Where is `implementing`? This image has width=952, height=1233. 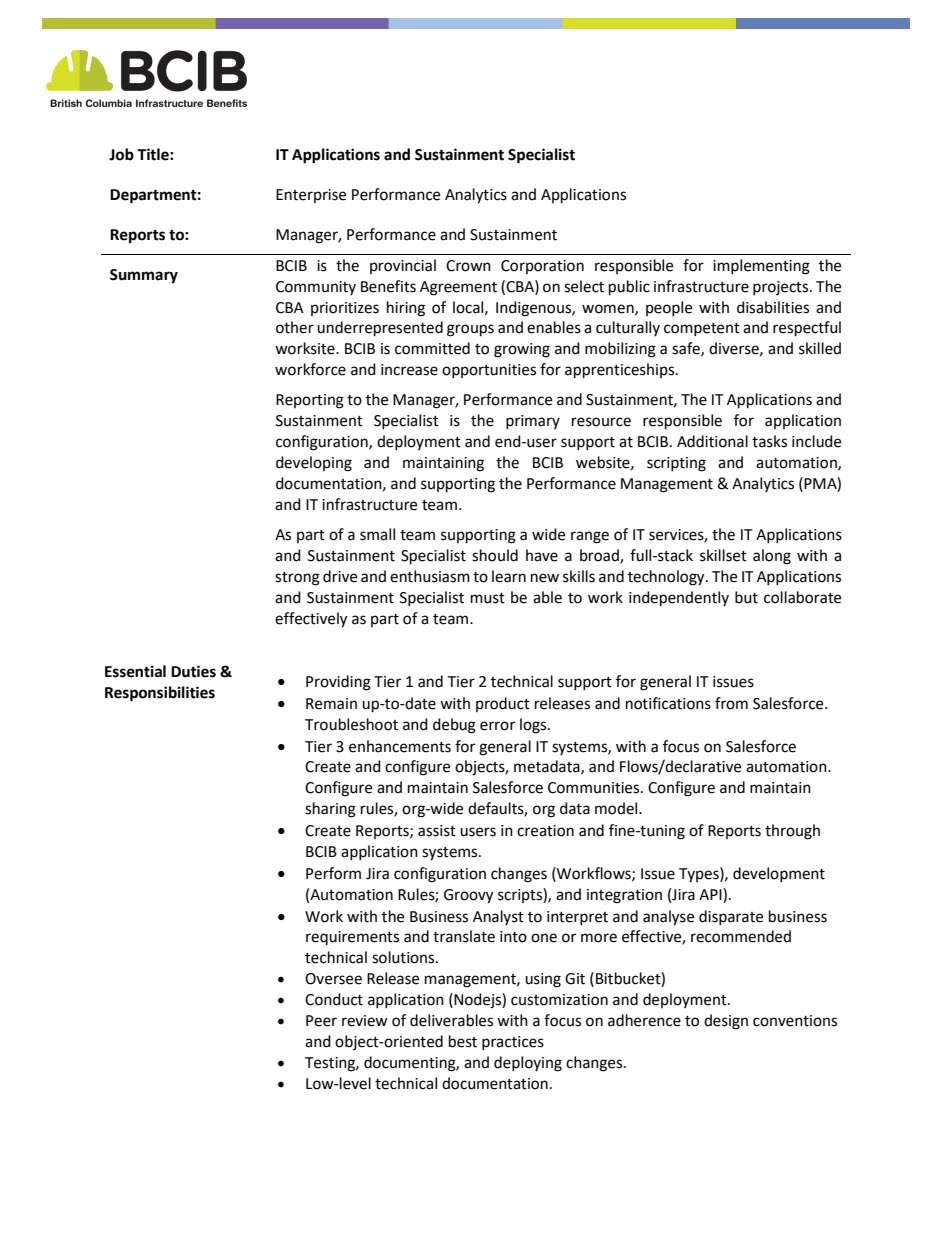 implementing is located at coordinates (761, 267).
